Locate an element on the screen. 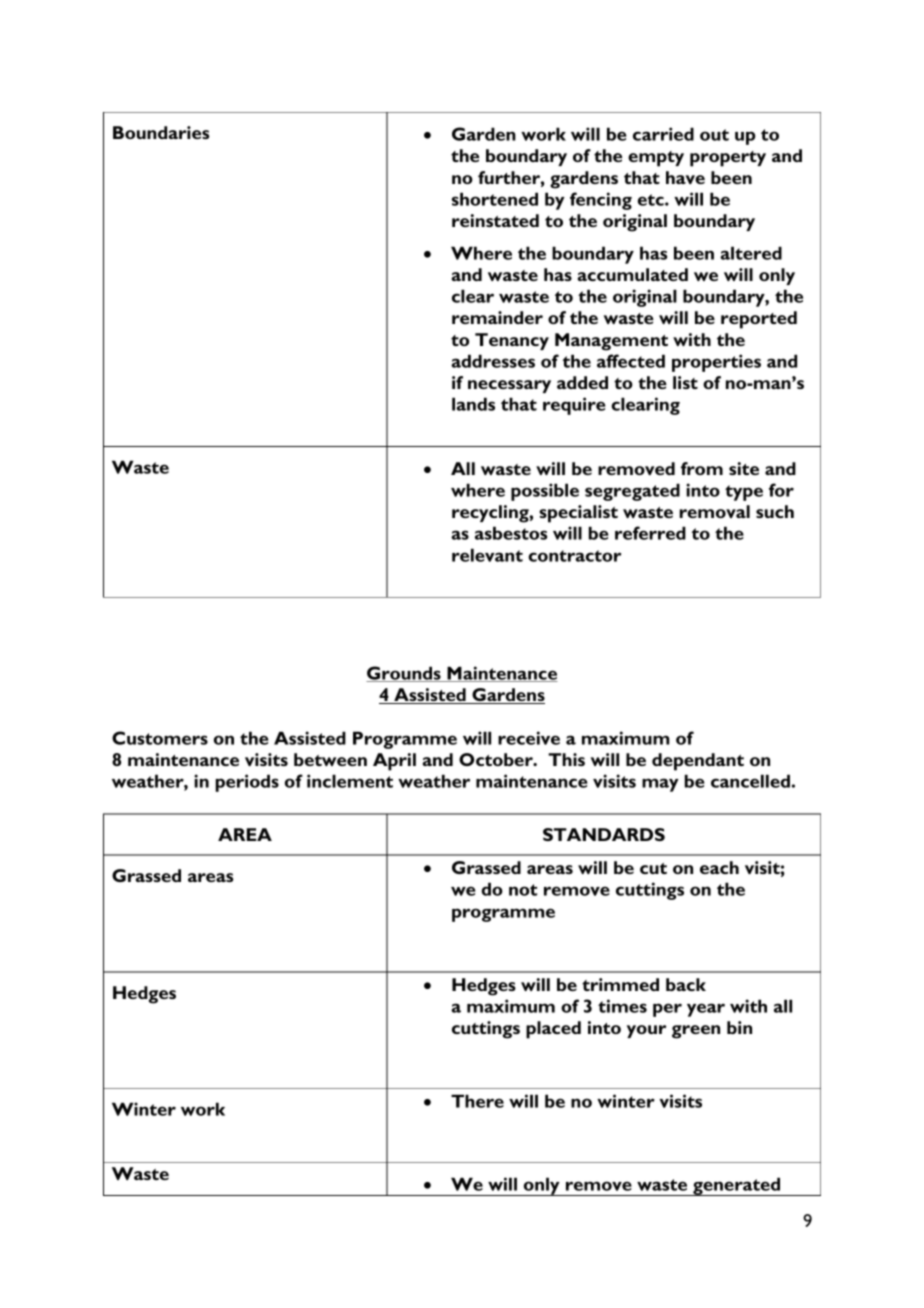 This screenshot has height=1308, width=924. periods is located at coordinates (247, 783).
